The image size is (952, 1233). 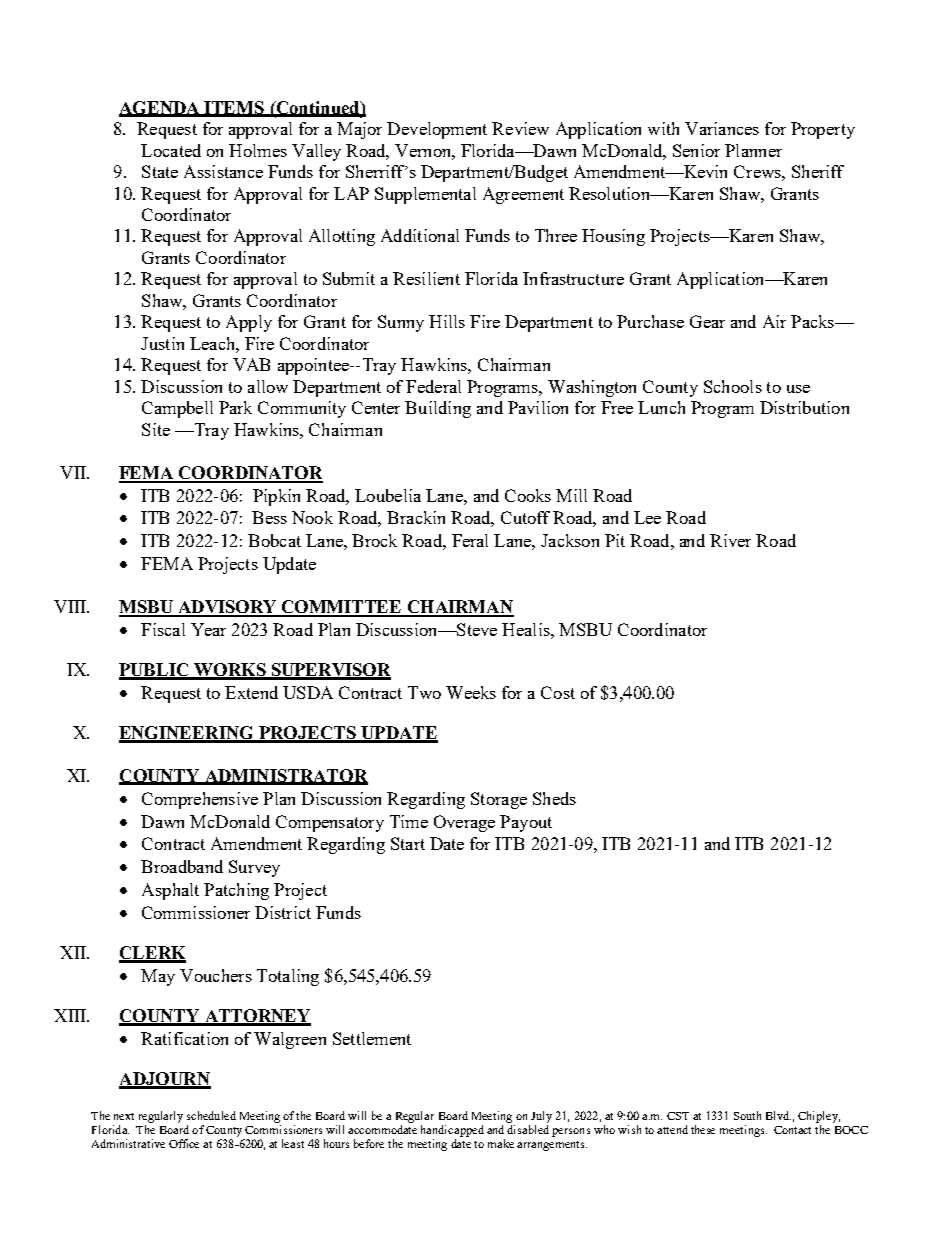 What do you see at coordinates (747, 1115) in the document?
I see `South` at bounding box center [747, 1115].
